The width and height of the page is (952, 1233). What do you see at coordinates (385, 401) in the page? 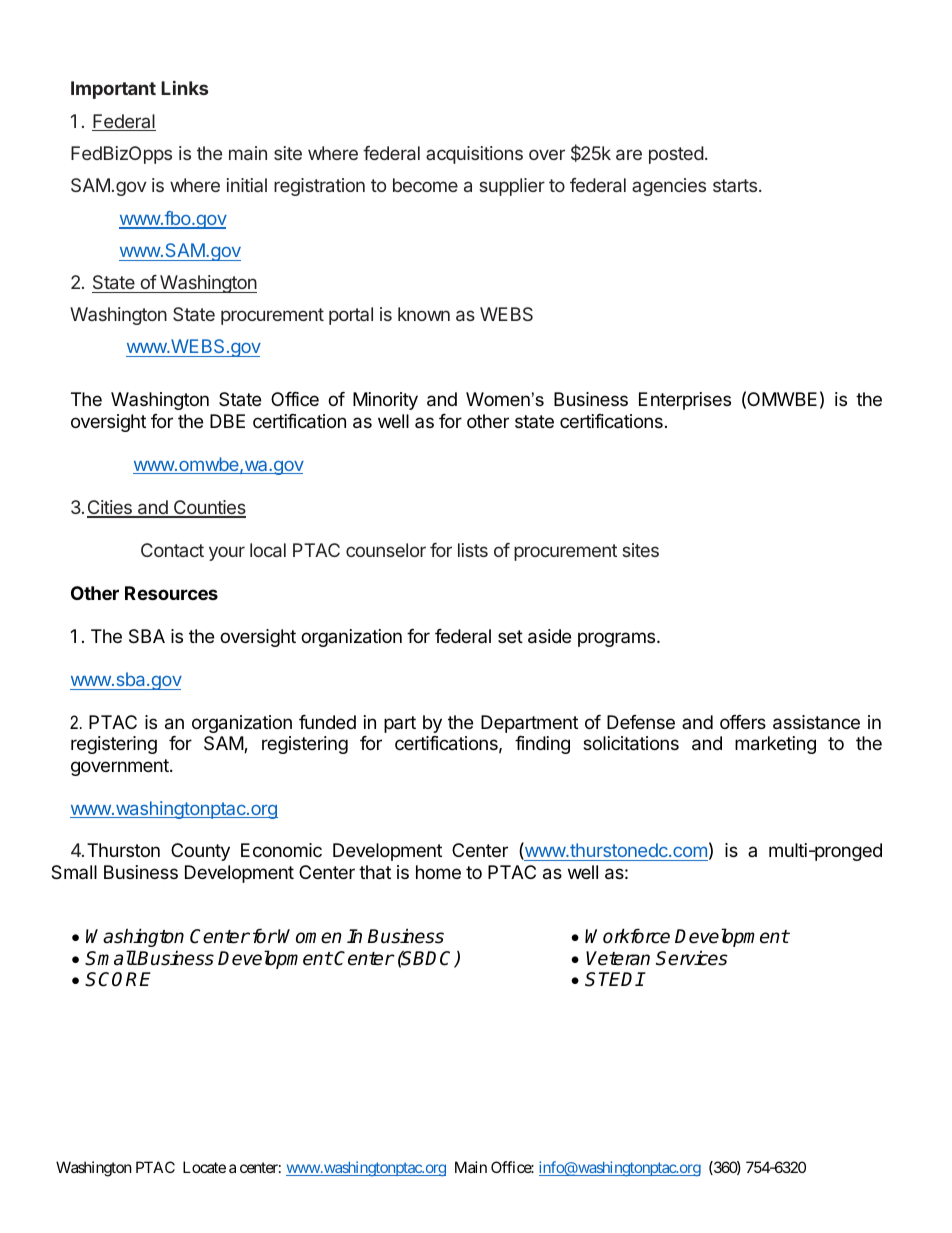
I see `Minority` at bounding box center [385, 401].
